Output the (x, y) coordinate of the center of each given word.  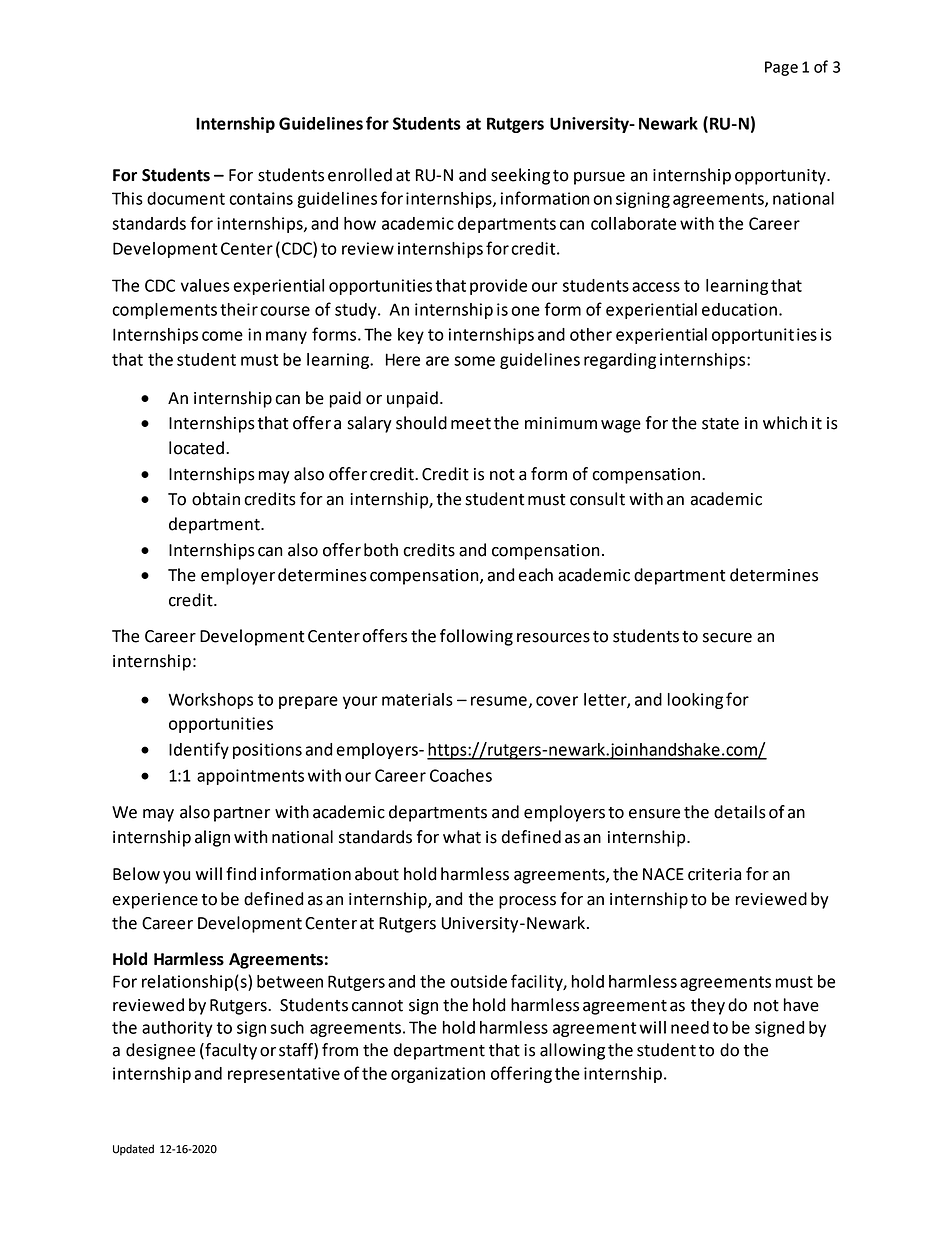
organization (438, 1075)
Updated (133, 1150)
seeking (520, 176)
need (690, 1027)
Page (781, 68)
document (186, 198)
